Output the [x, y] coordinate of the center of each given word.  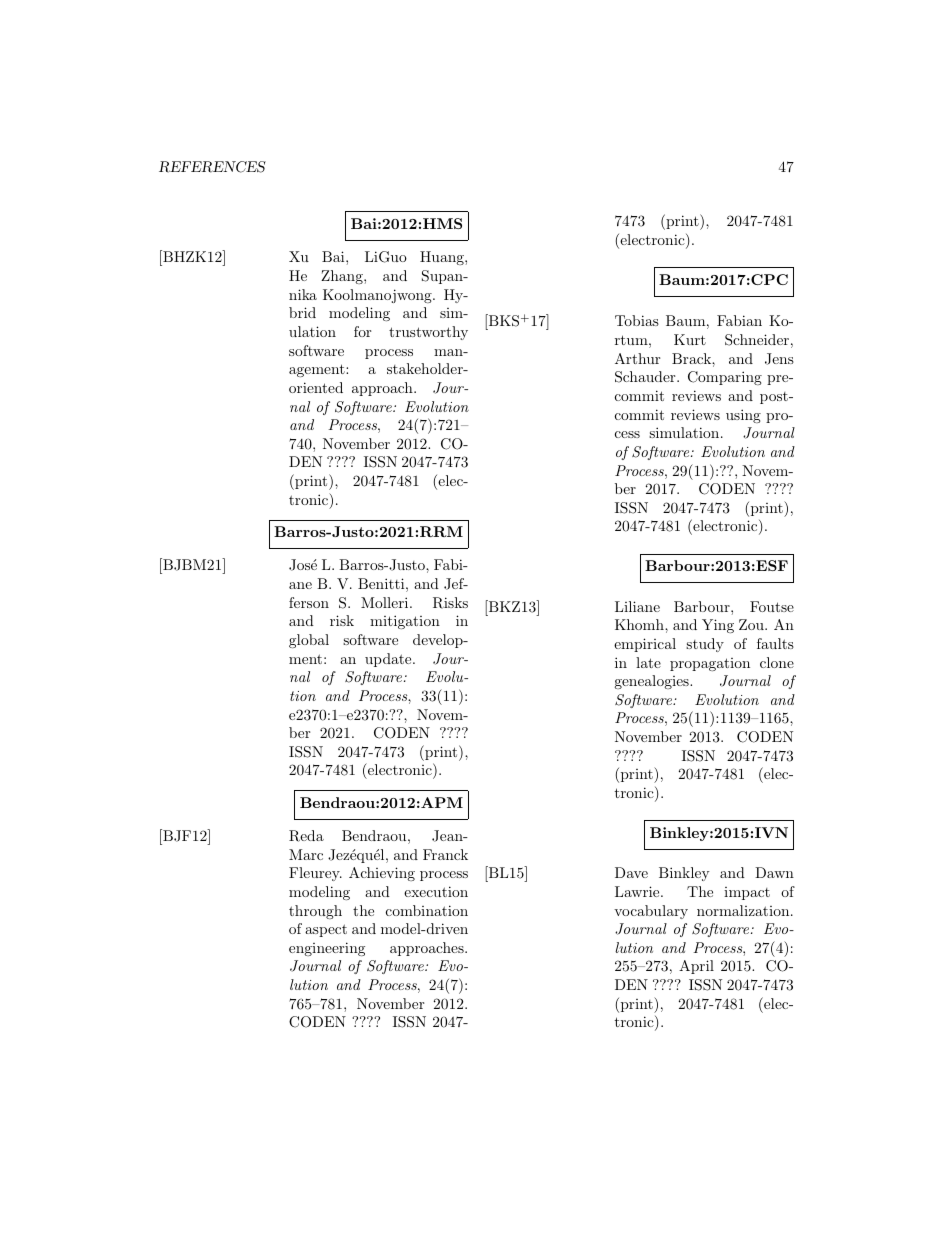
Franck [445, 854]
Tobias [637, 320]
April [696, 967]
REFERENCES [212, 167]
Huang [443, 258]
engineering [327, 949]
